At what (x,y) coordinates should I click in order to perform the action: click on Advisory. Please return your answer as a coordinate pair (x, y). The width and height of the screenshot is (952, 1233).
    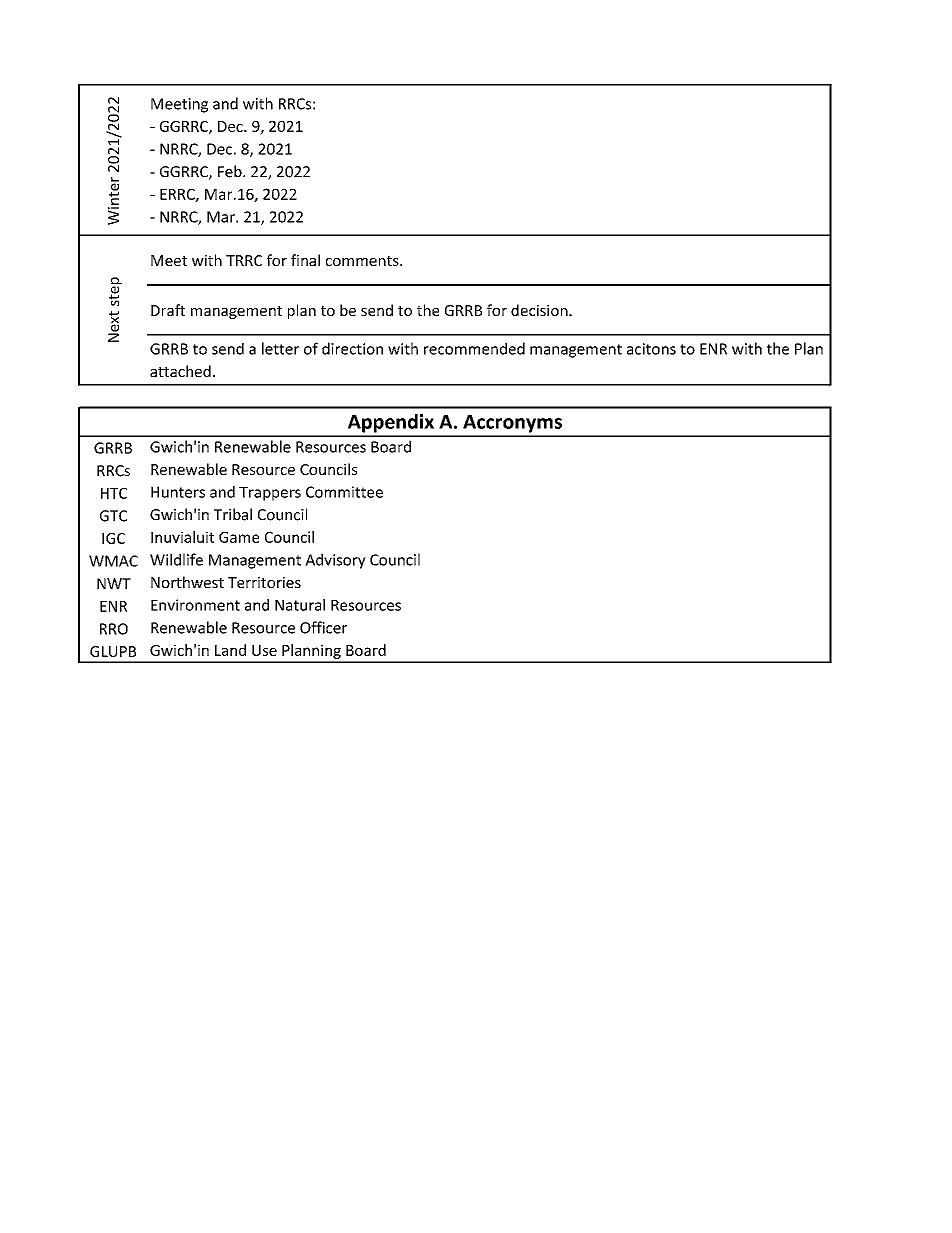
    Looking at the image, I should click on (335, 561).
